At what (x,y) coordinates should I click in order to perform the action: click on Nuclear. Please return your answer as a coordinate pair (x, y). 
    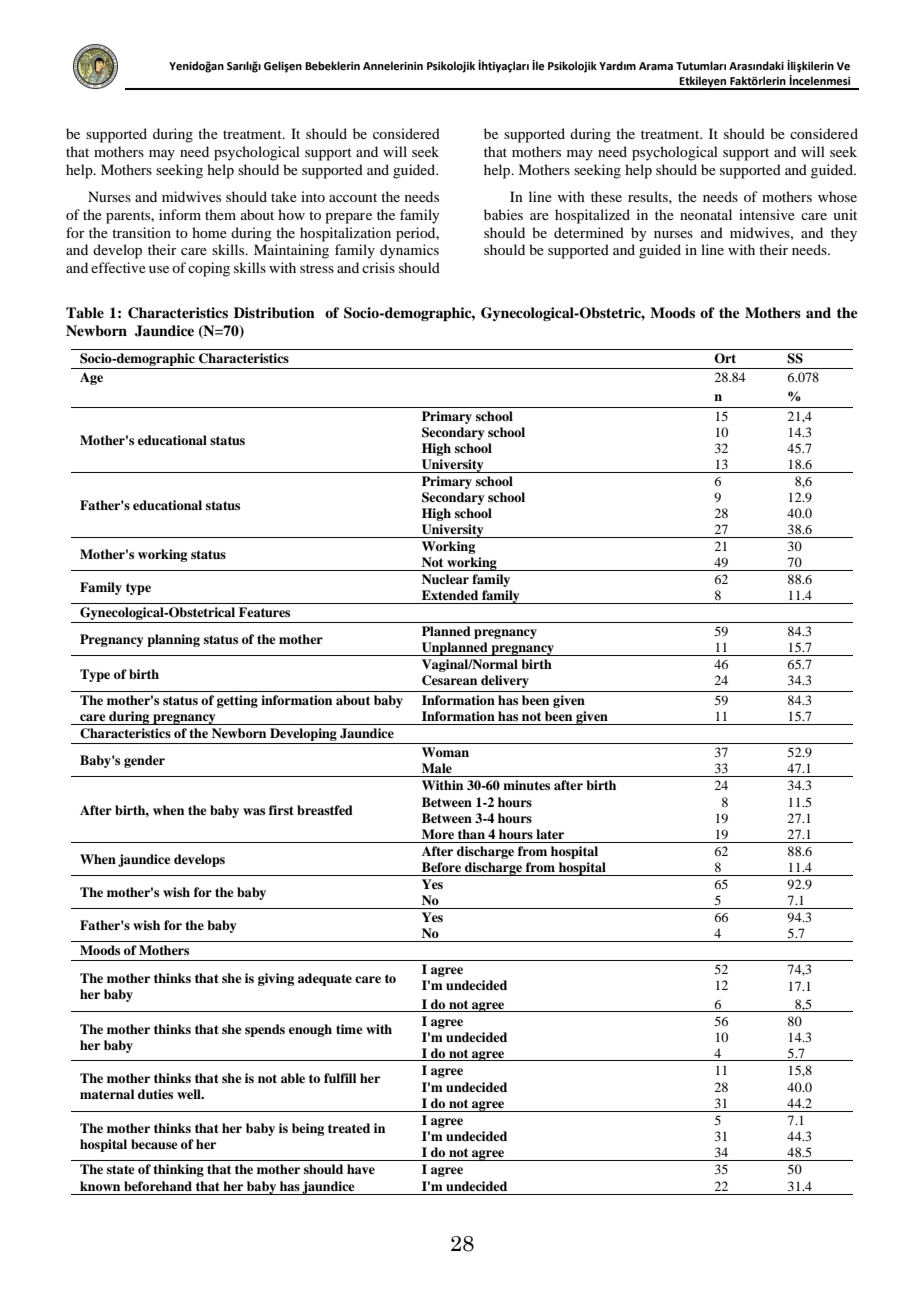
    Looking at the image, I should click on (445, 579).
